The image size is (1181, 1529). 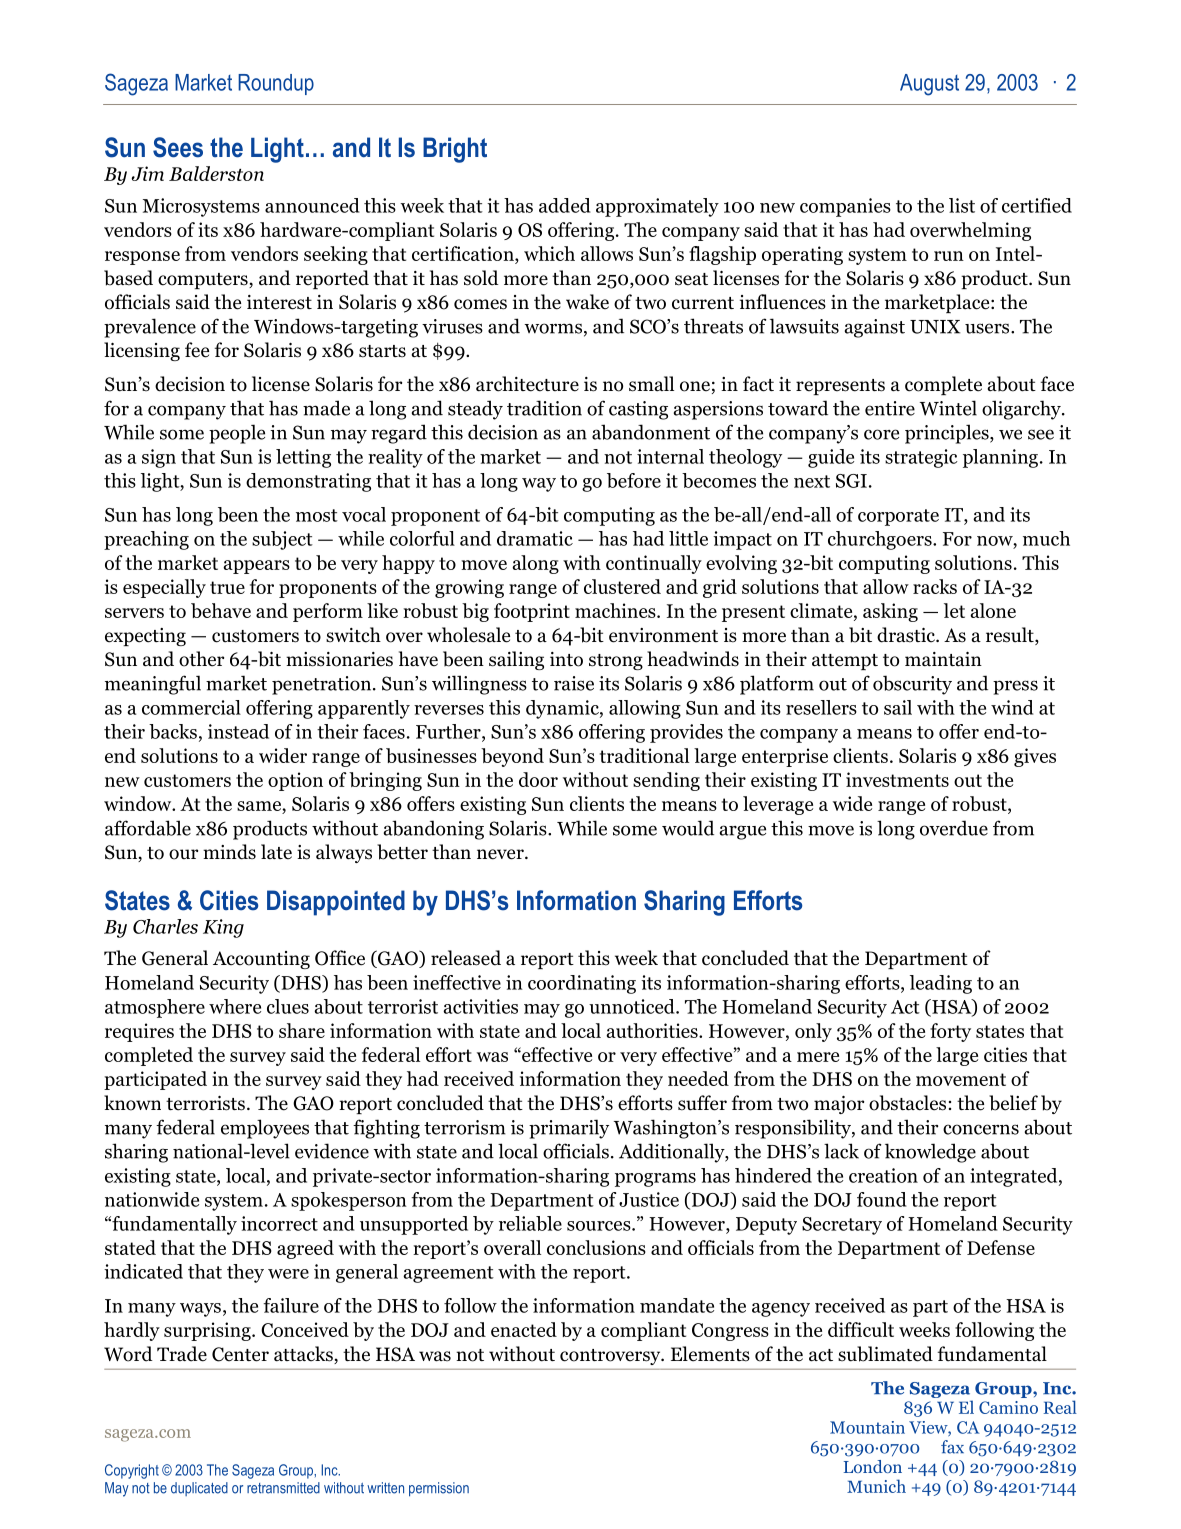 What do you see at coordinates (622, 586) in the screenshot?
I see `clustered` at bounding box center [622, 586].
